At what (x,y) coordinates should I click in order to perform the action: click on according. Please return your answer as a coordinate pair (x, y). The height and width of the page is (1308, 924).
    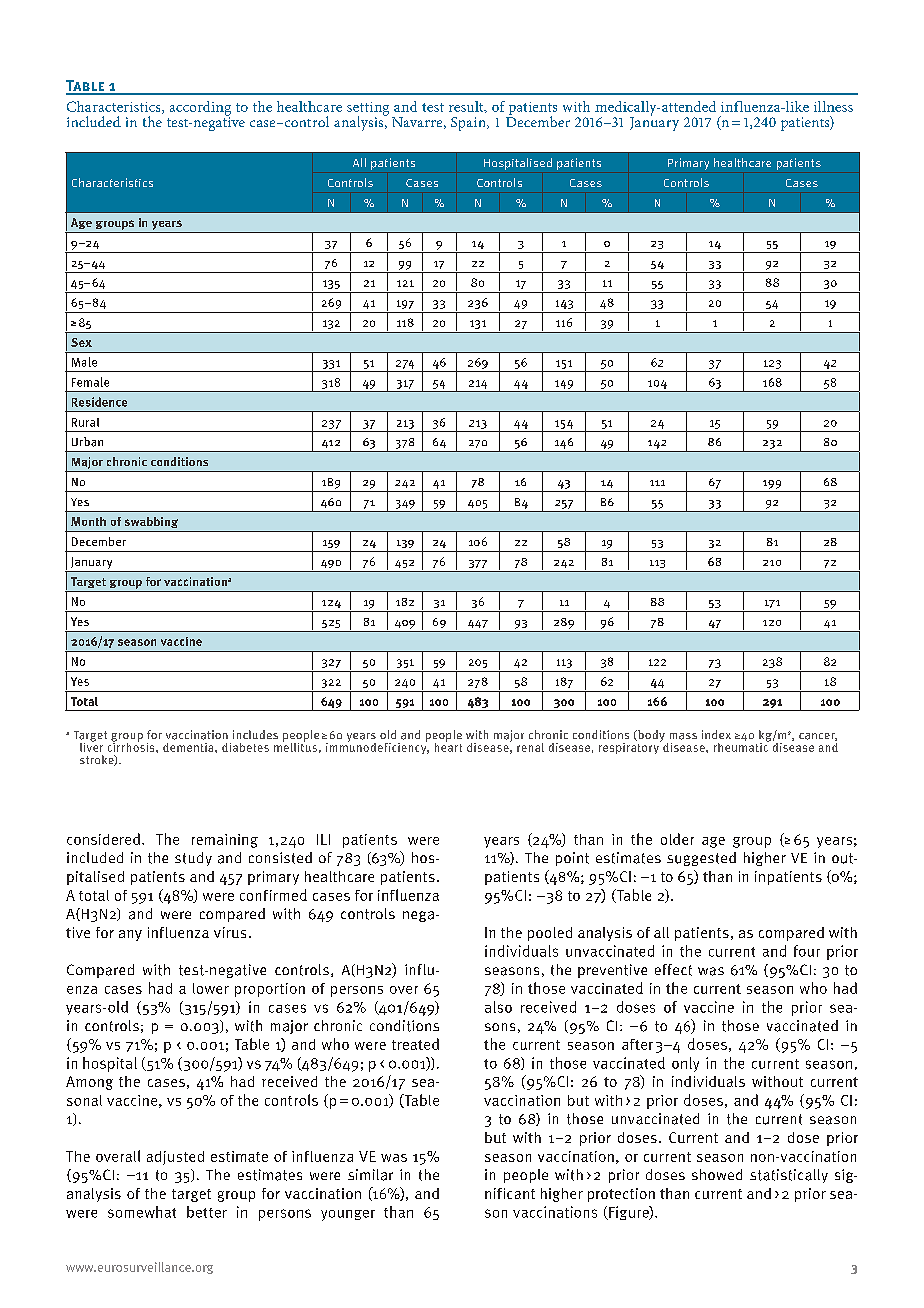
    Looking at the image, I should click on (200, 109).
